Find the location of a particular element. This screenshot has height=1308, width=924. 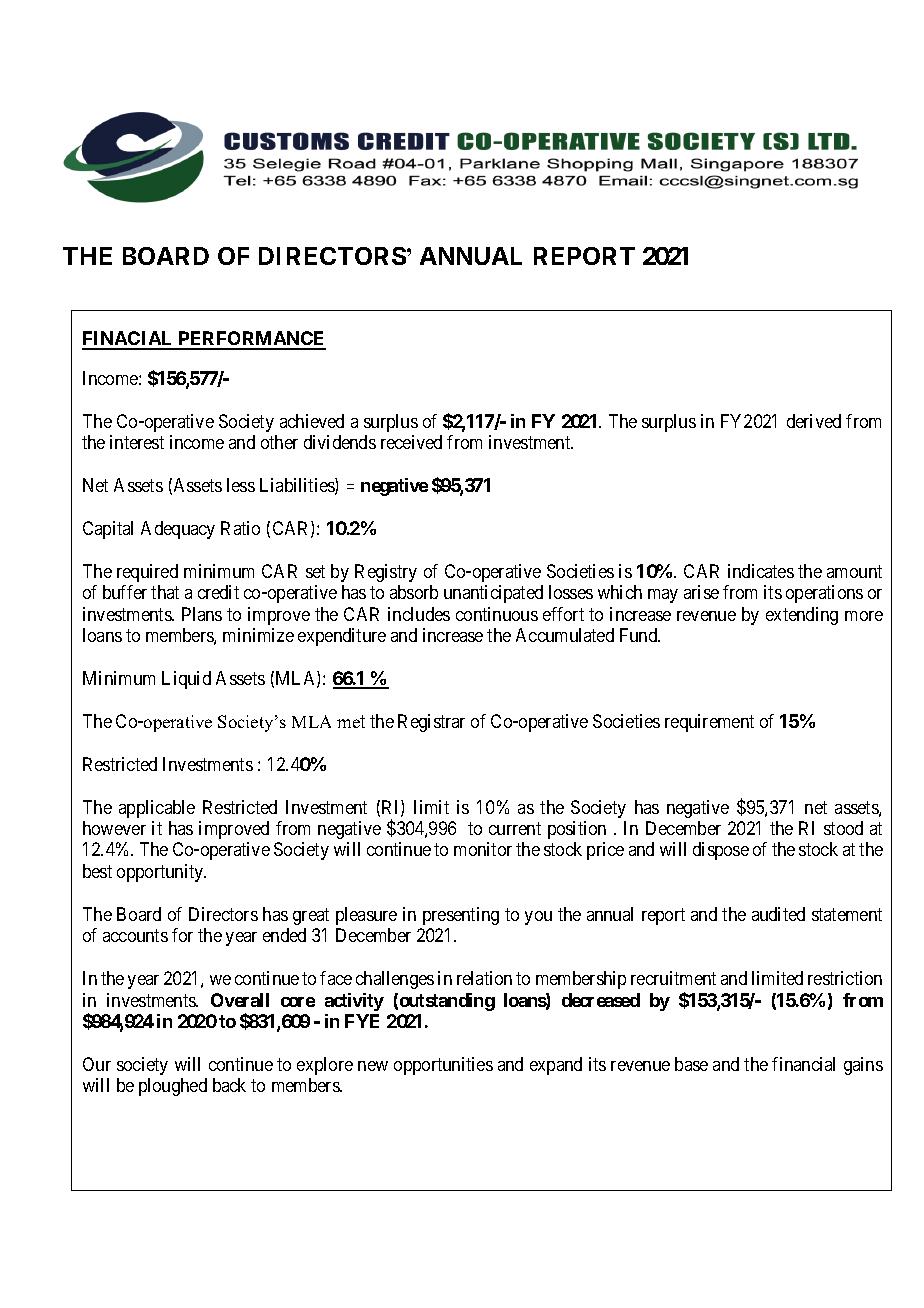

opportunity is located at coordinates (161, 873).
